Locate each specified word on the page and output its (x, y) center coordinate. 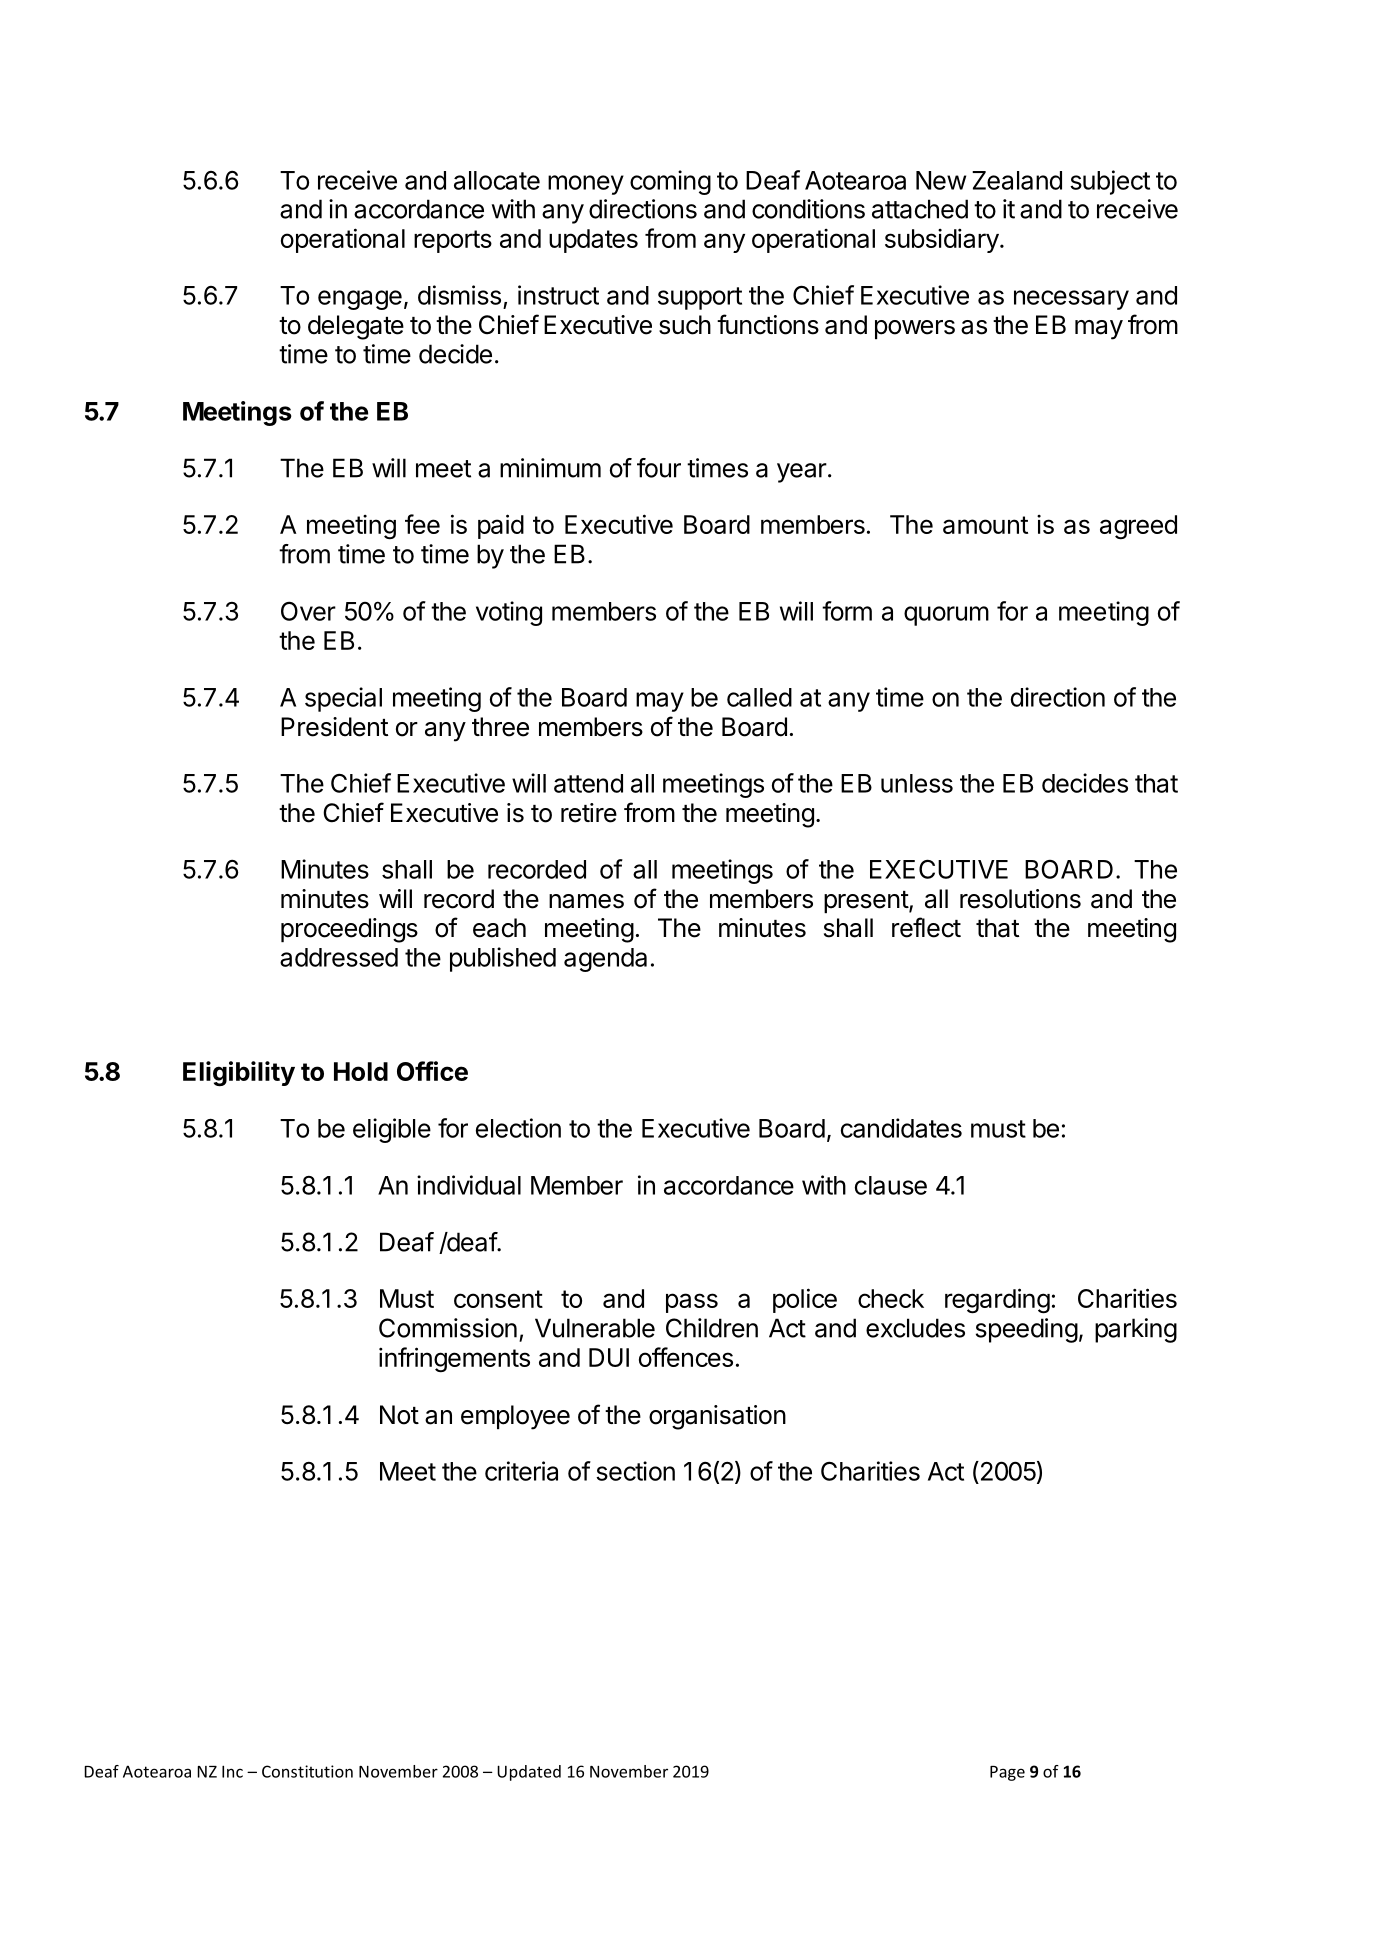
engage (360, 300)
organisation (717, 1417)
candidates (901, 1128)
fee (422, 524)
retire (589, 813)
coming (670, 182)
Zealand (1017, 180)
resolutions (1020, 899)
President (334, 727)
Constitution (307, 1771)
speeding (1027, 1330)
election (518, 1128)
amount (985, 525)
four (659, 468)
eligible (392, 1130)
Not (399, 1415)
